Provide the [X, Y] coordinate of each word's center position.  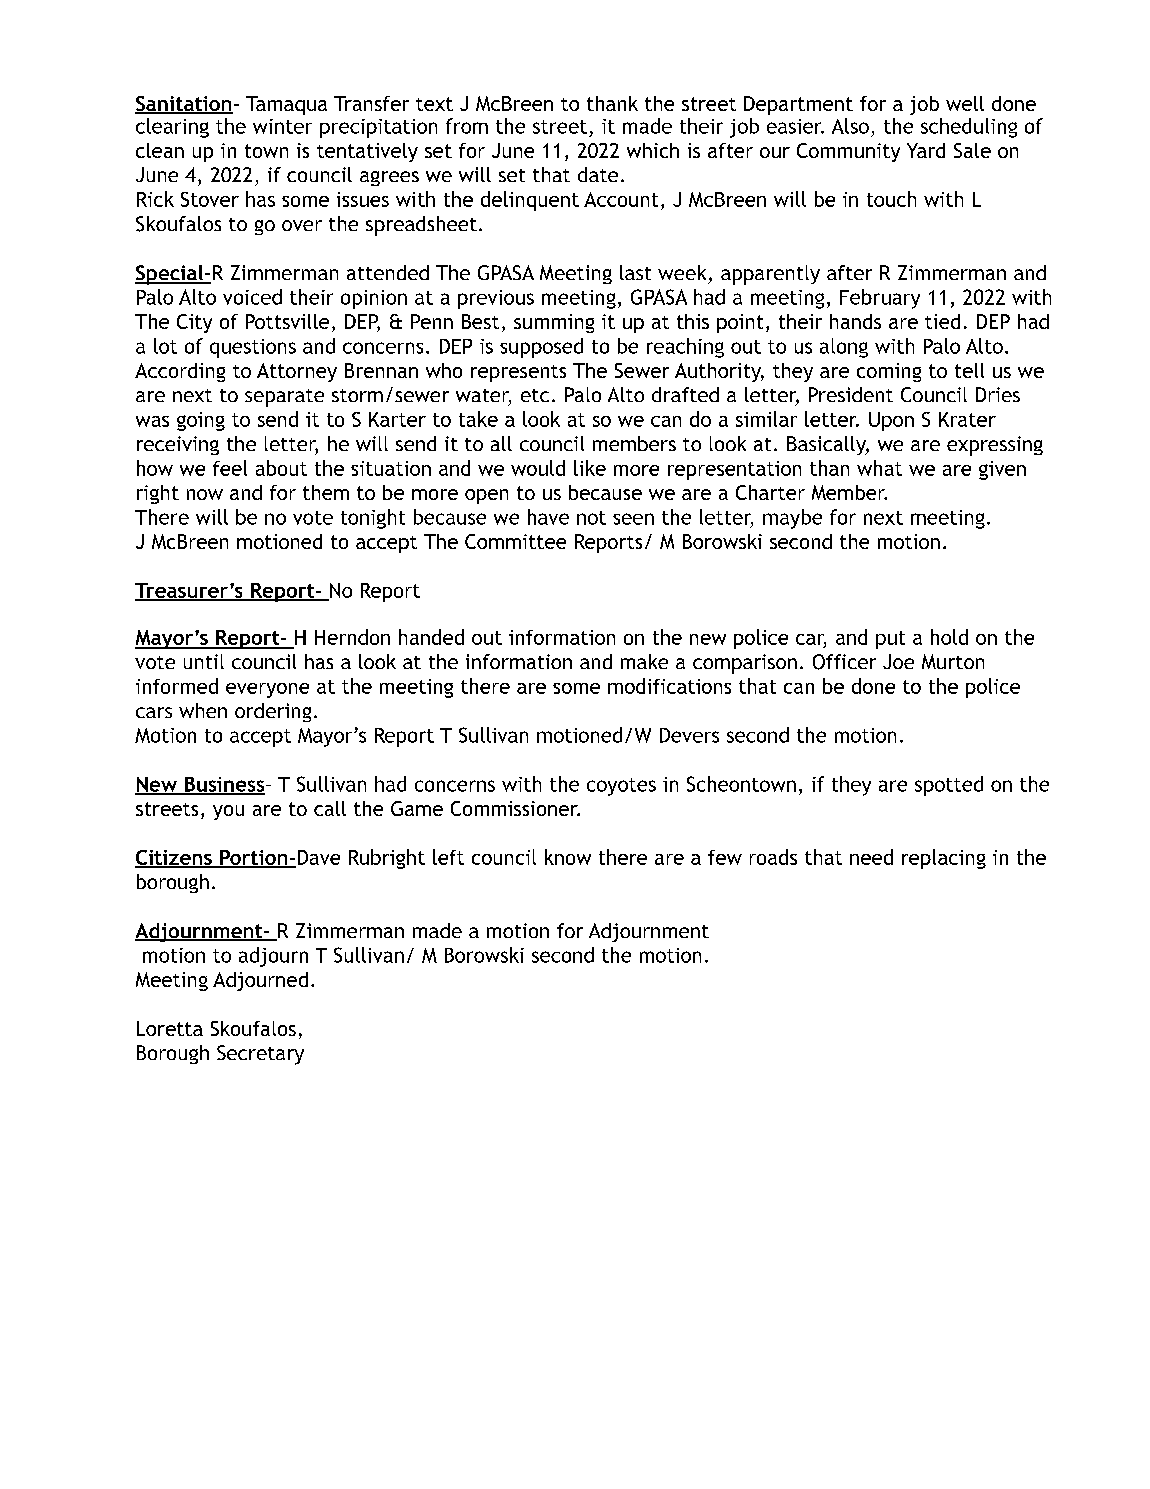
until [204, 661]
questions [253, 348]
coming [889, 372]
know [568, 857]
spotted [949, 786]
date [598, 174]
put [890, 640]
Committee [515, 541]
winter [282, 126]
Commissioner [515, 808]
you [228, 812]
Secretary [260, 1055]
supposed [541, 348]
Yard [926, 150]
